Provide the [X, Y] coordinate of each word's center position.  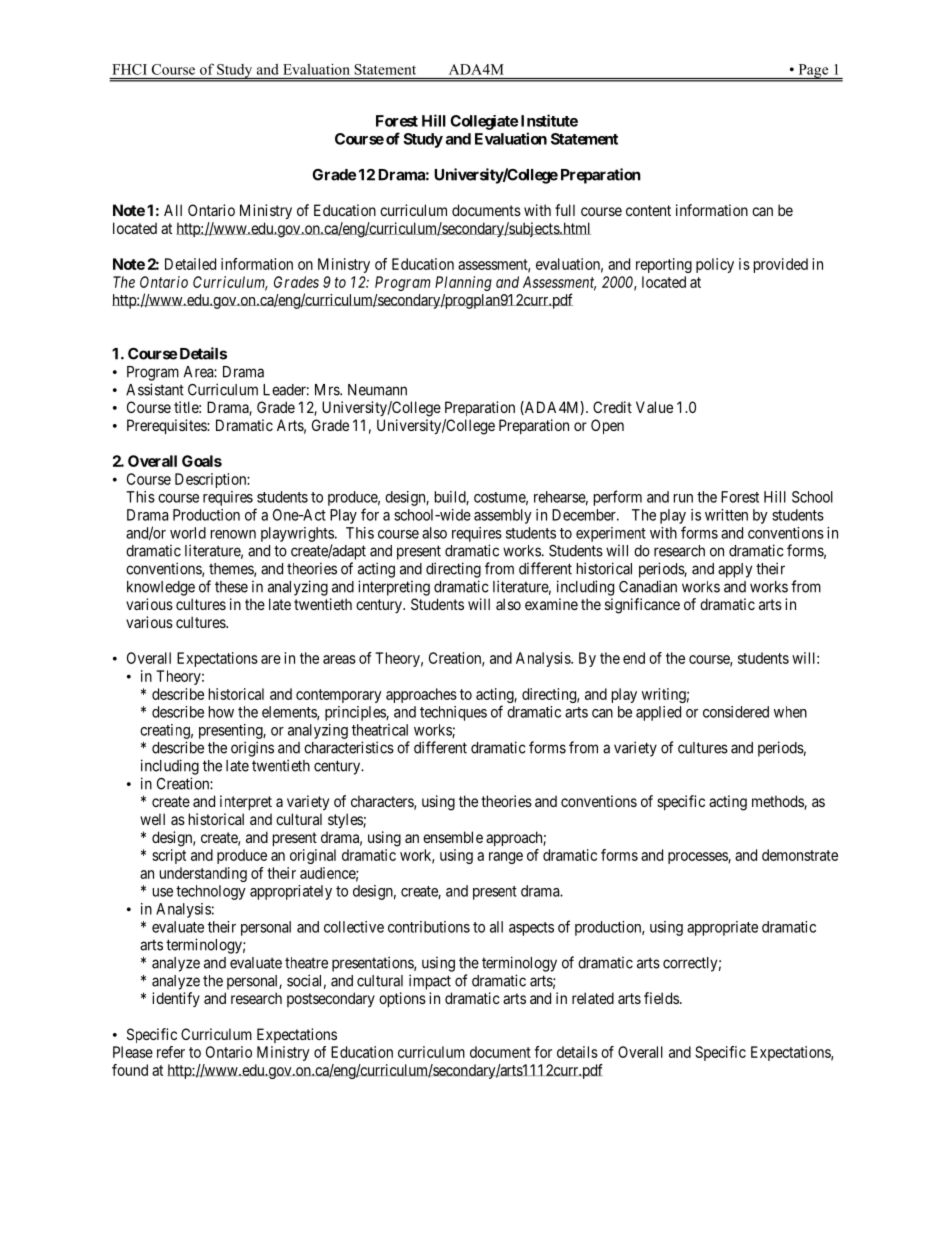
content [648, 210]
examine [551, 604]
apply [735, 570]
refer [171, 1052]
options [402, 999]
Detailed [190, 264]
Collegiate [484, 122]
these [231, 587]
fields [661, 998]
